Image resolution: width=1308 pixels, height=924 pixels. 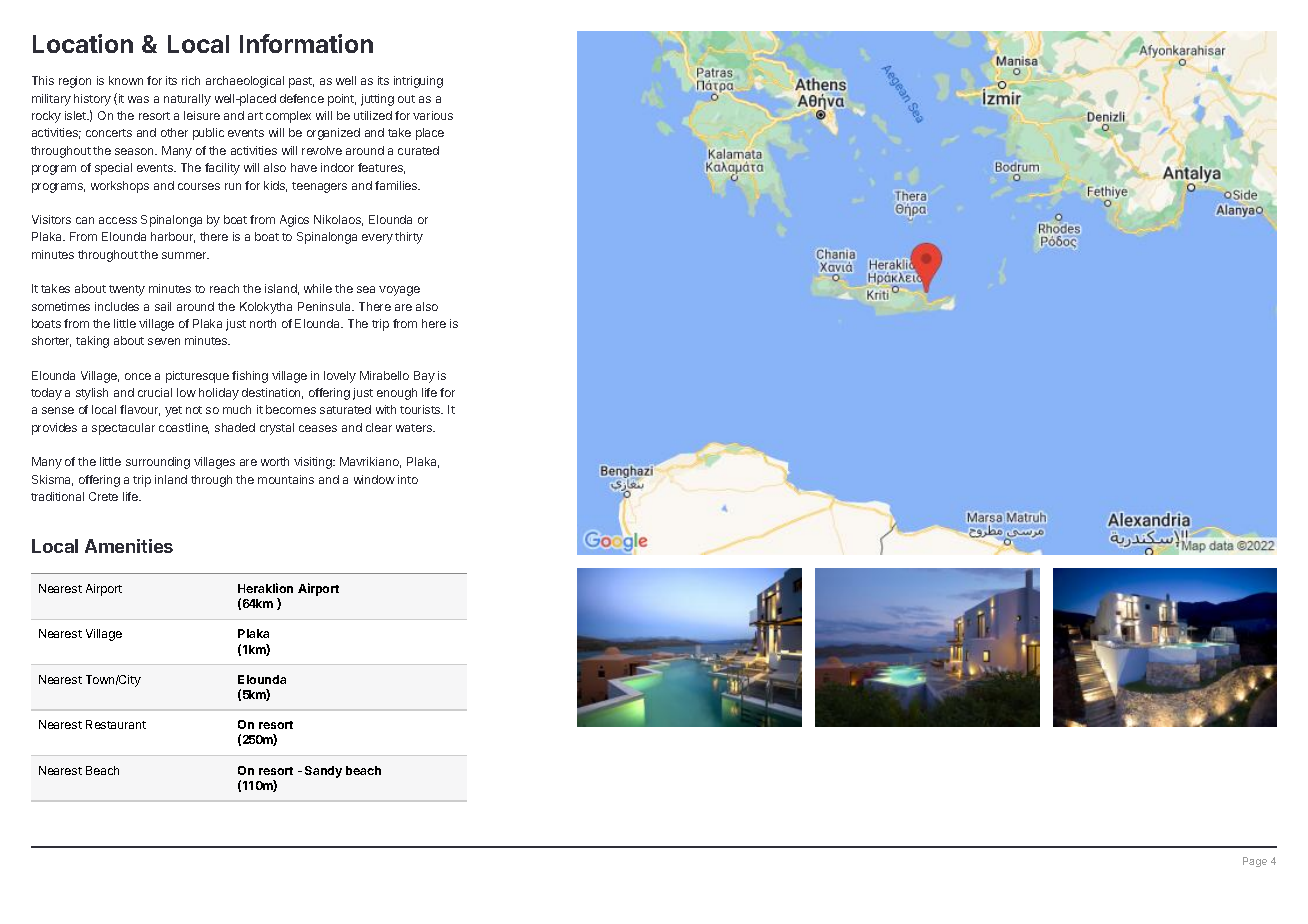 I want to click on Amenities, so click(x=129, y=546).
